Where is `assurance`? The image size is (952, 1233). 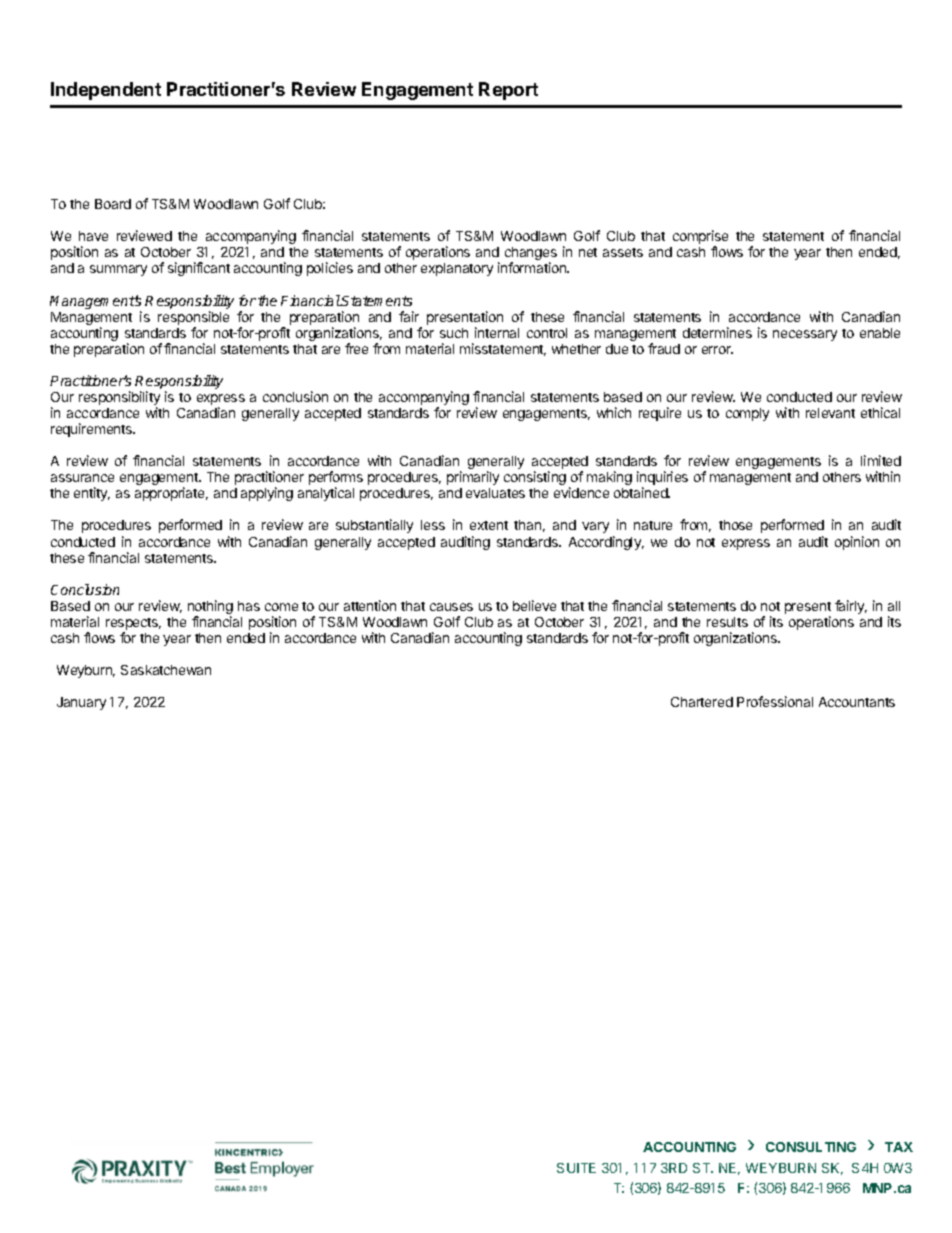
assurance is located at coordinates (82, 478).
